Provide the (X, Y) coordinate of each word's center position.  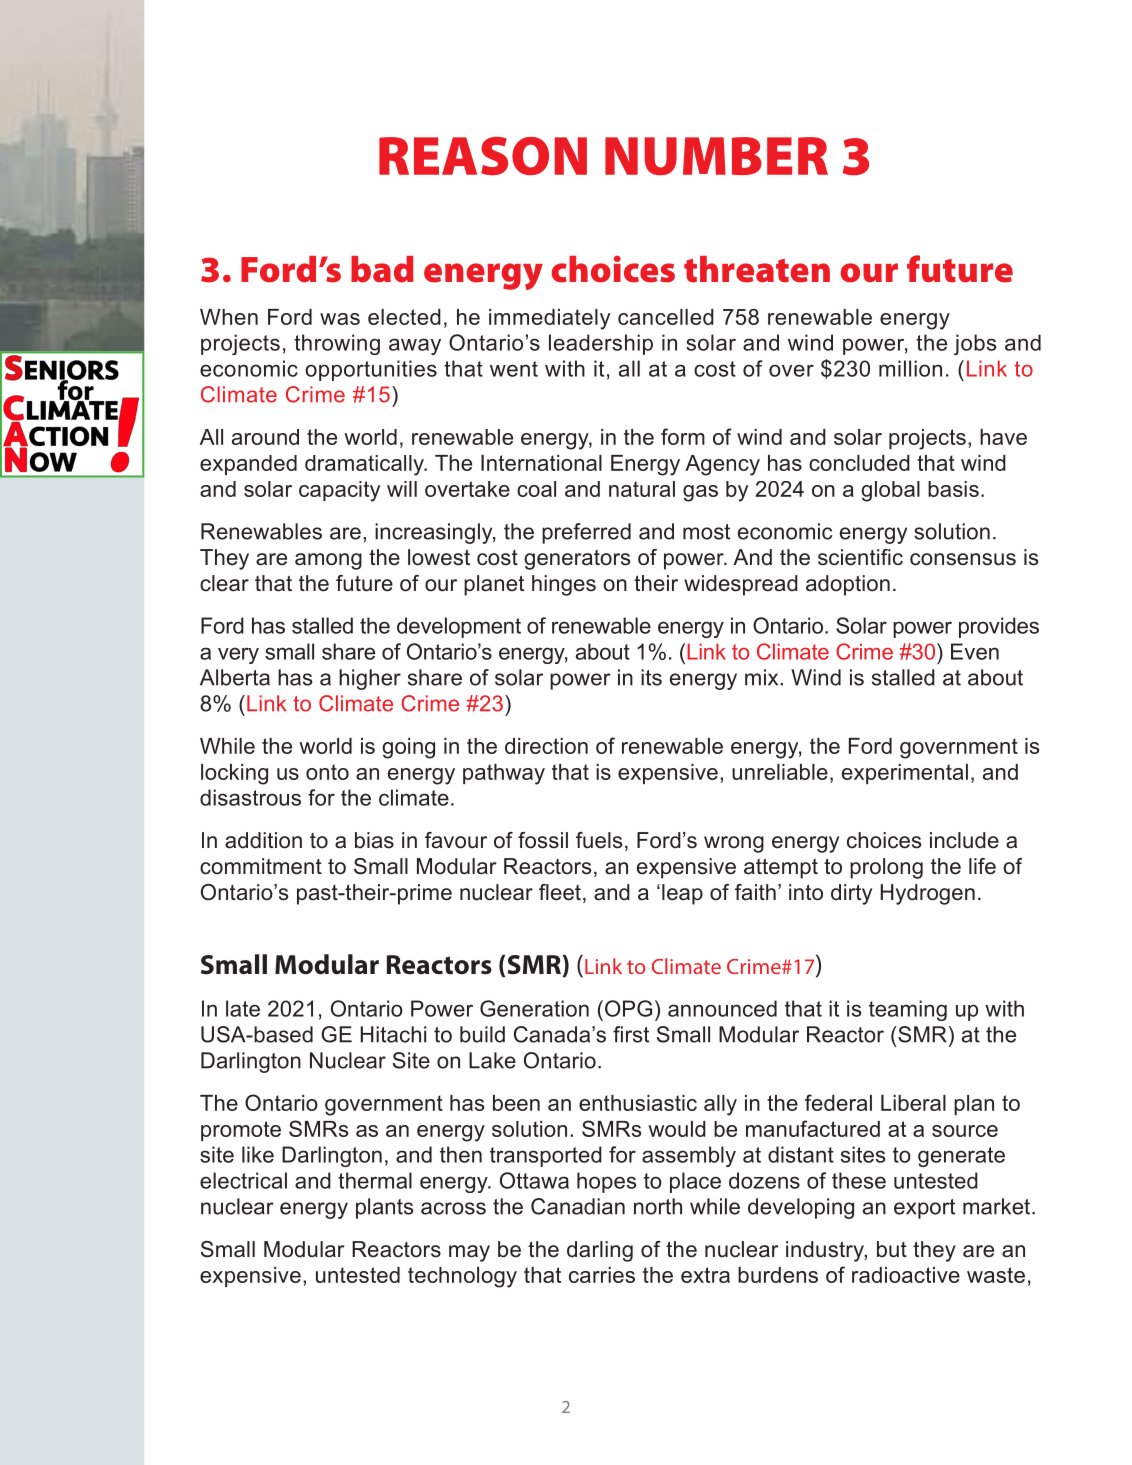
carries (602, 1275)
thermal (375, 1180)
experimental (905, 774)
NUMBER (716, 156)
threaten (757, 269)
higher (370, 679)
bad (382, 269)
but (892, 1249)
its (651, 677)
